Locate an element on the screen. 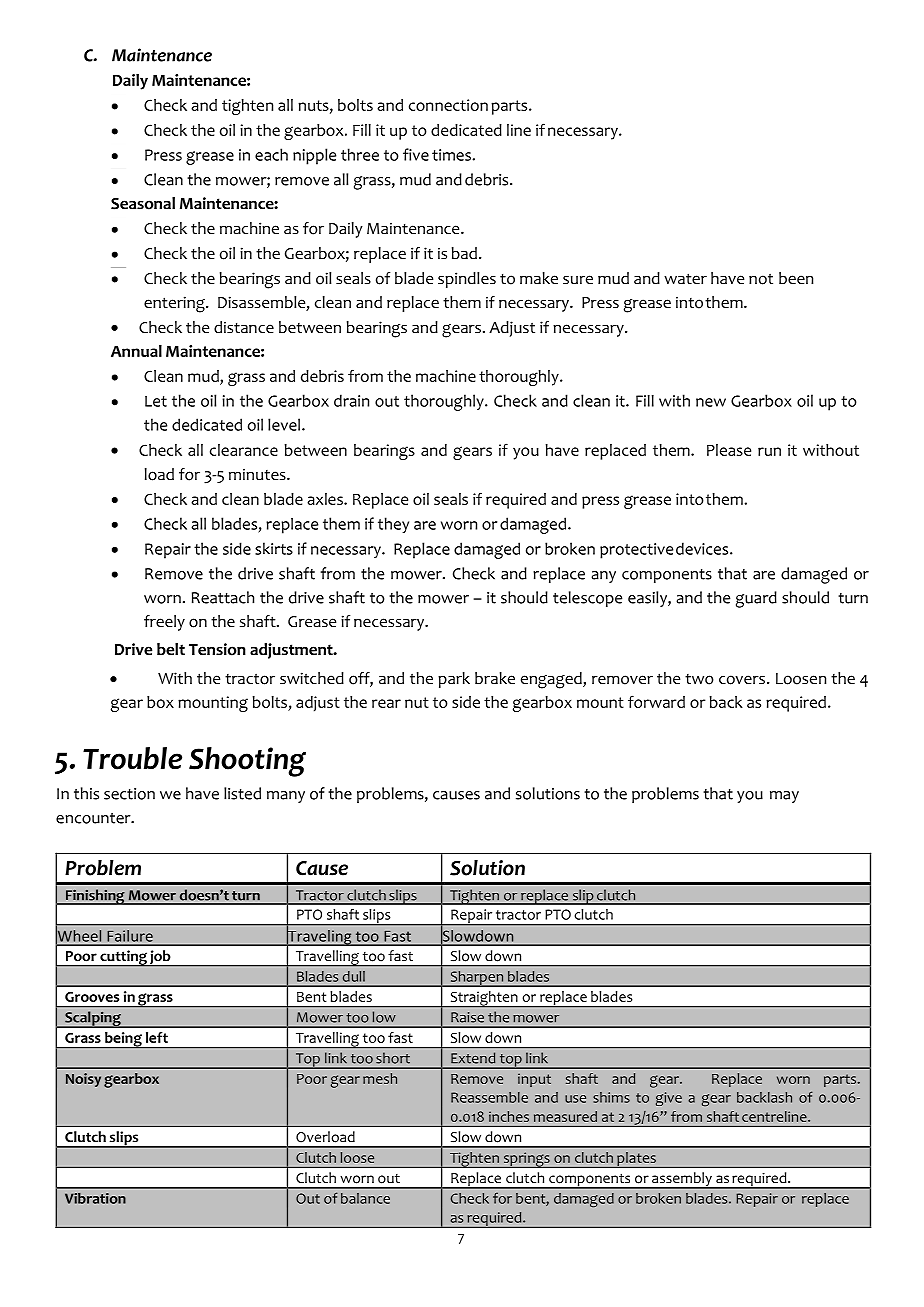  Vibration is located at coordinates (95, 1198).
